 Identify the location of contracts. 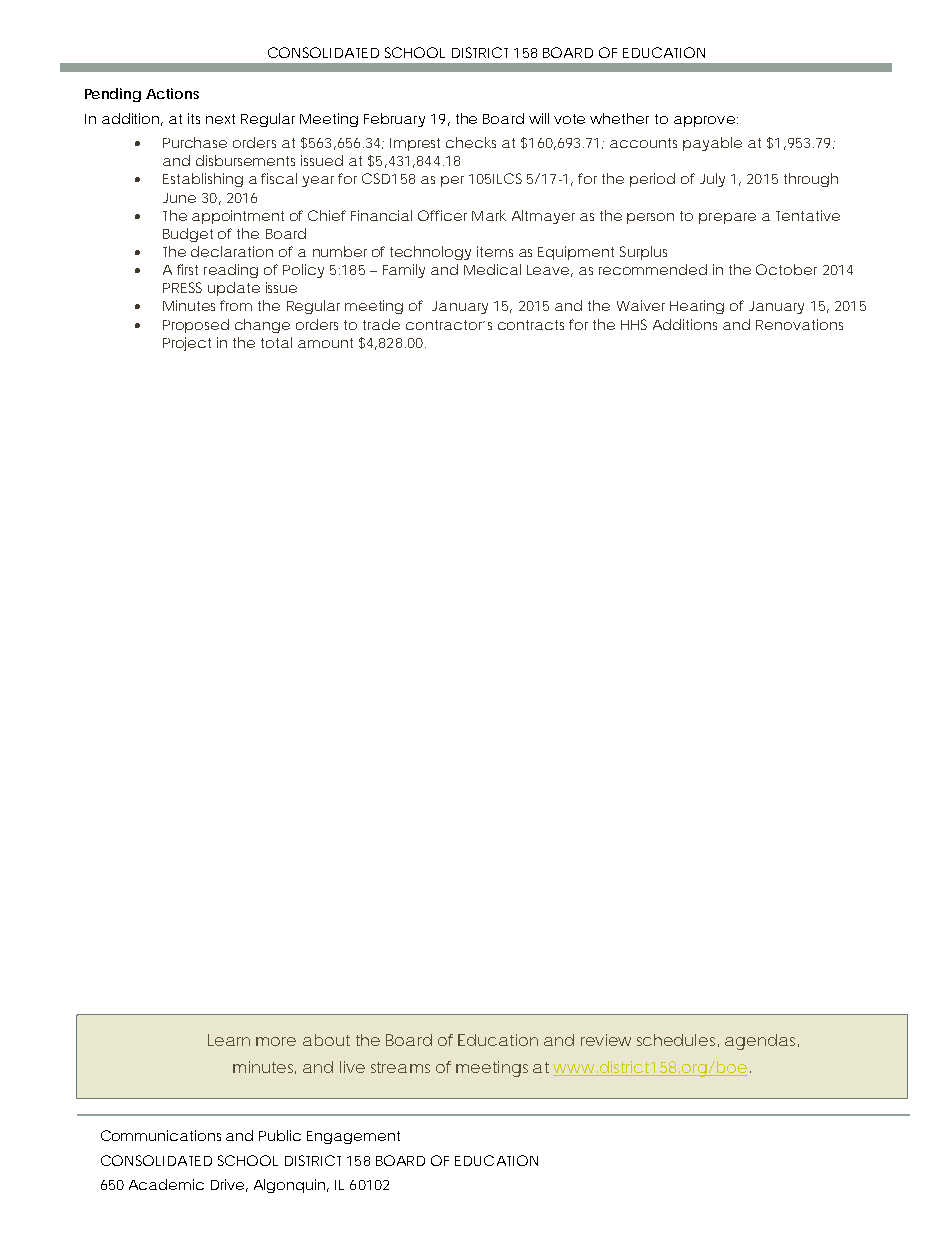
(531, 325).
